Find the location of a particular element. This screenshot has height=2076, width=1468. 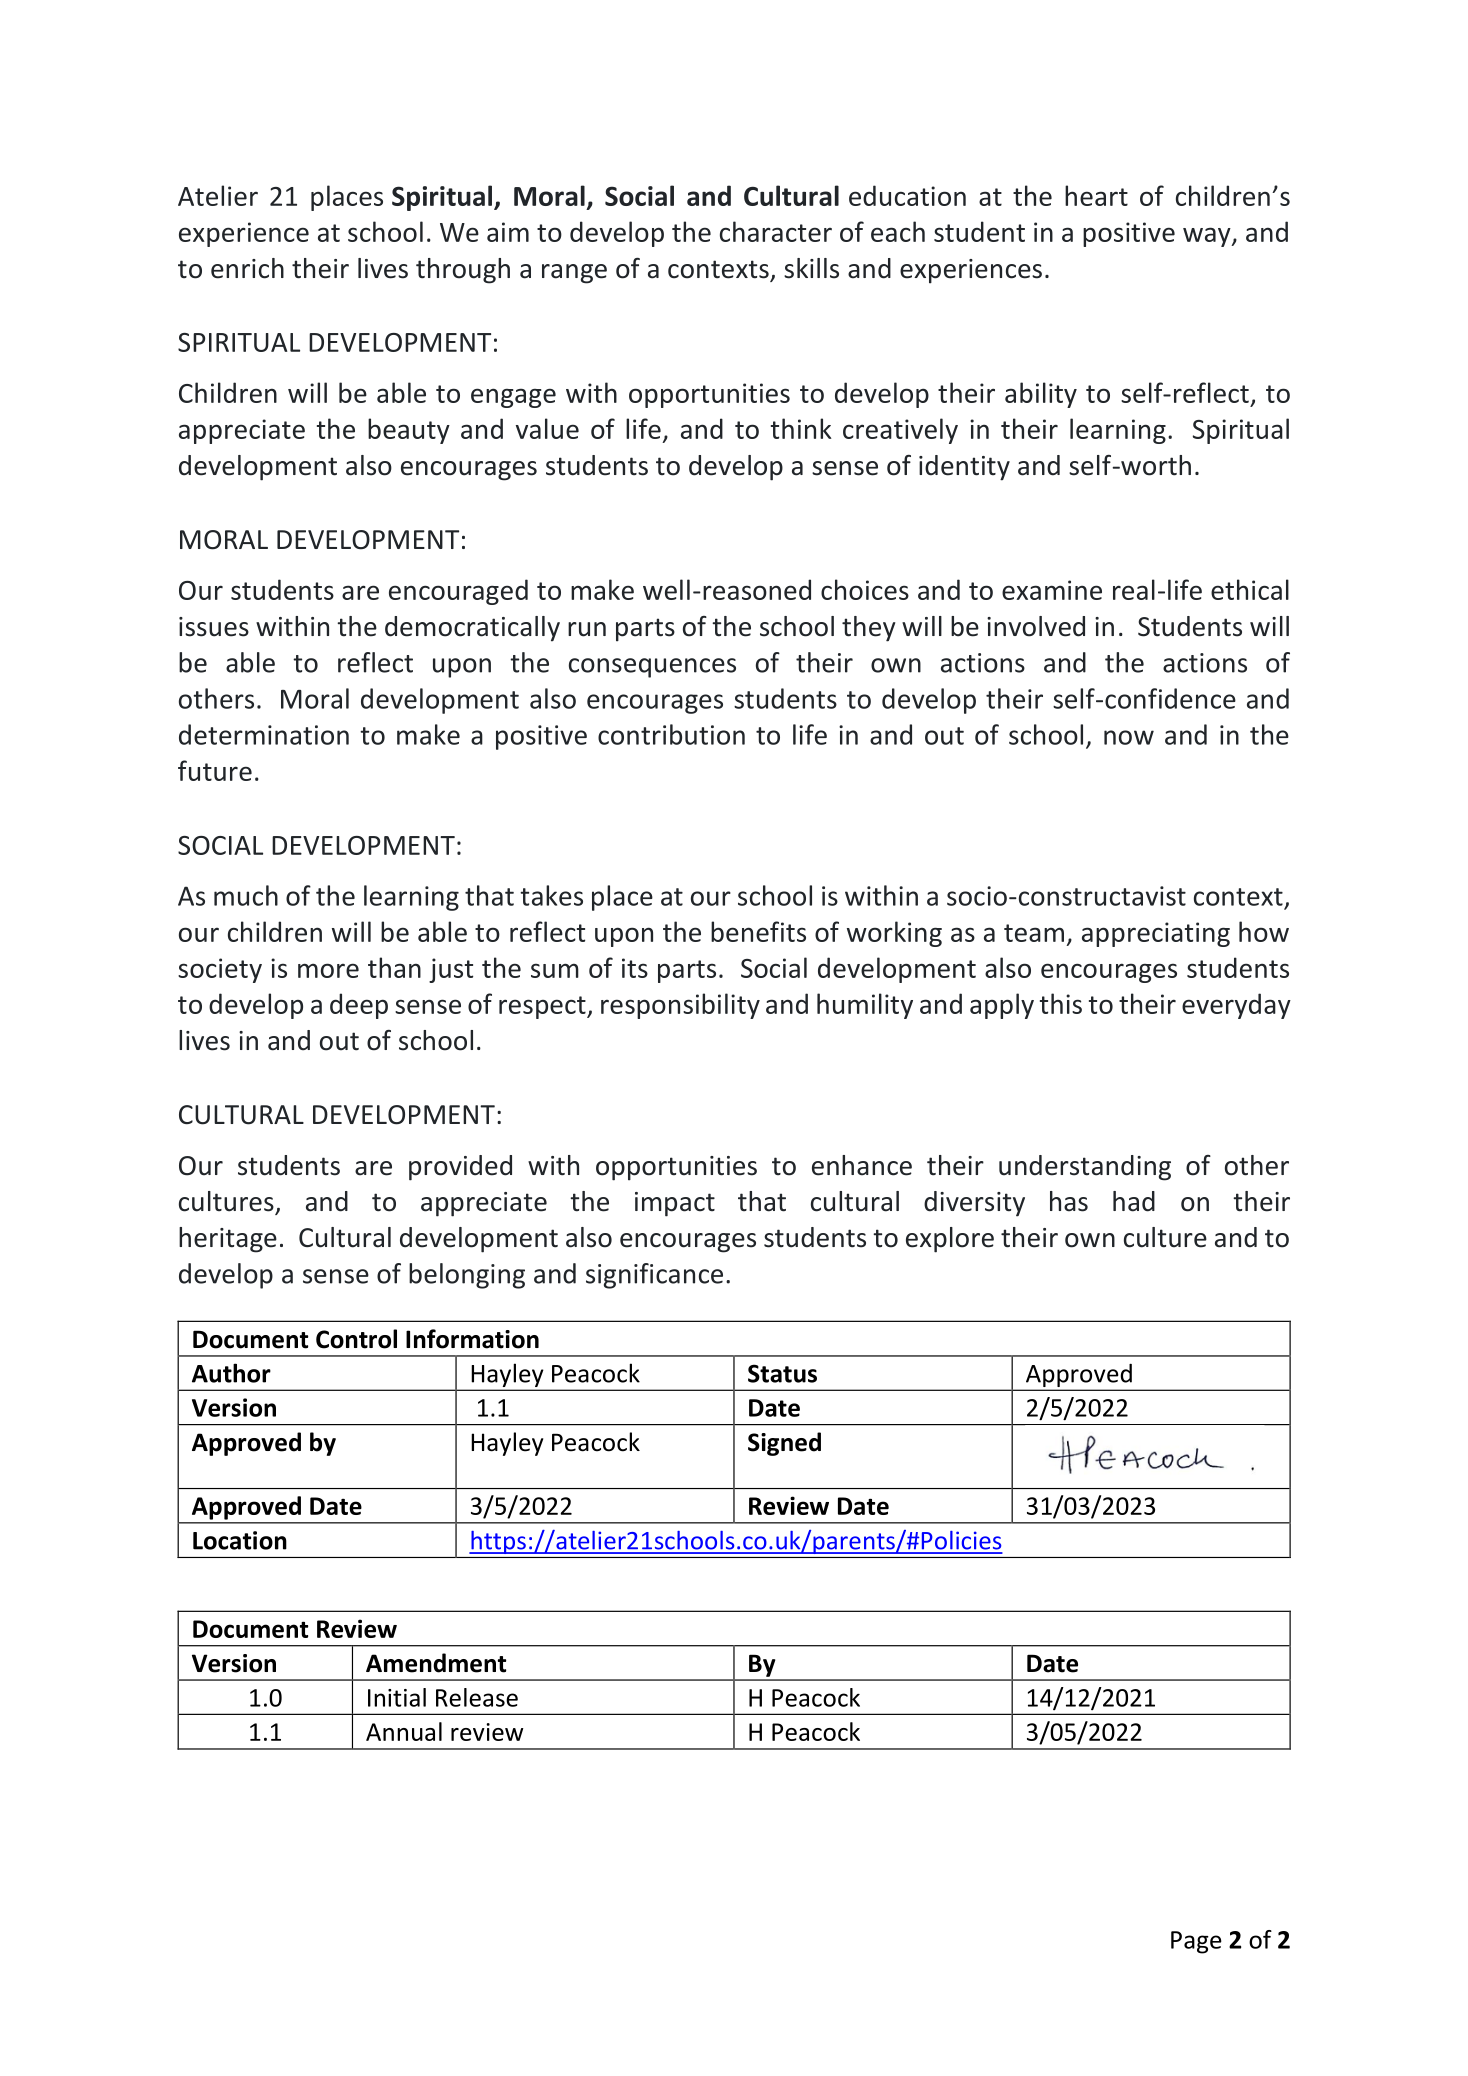

Release is located at coordinates (477, 1697).
